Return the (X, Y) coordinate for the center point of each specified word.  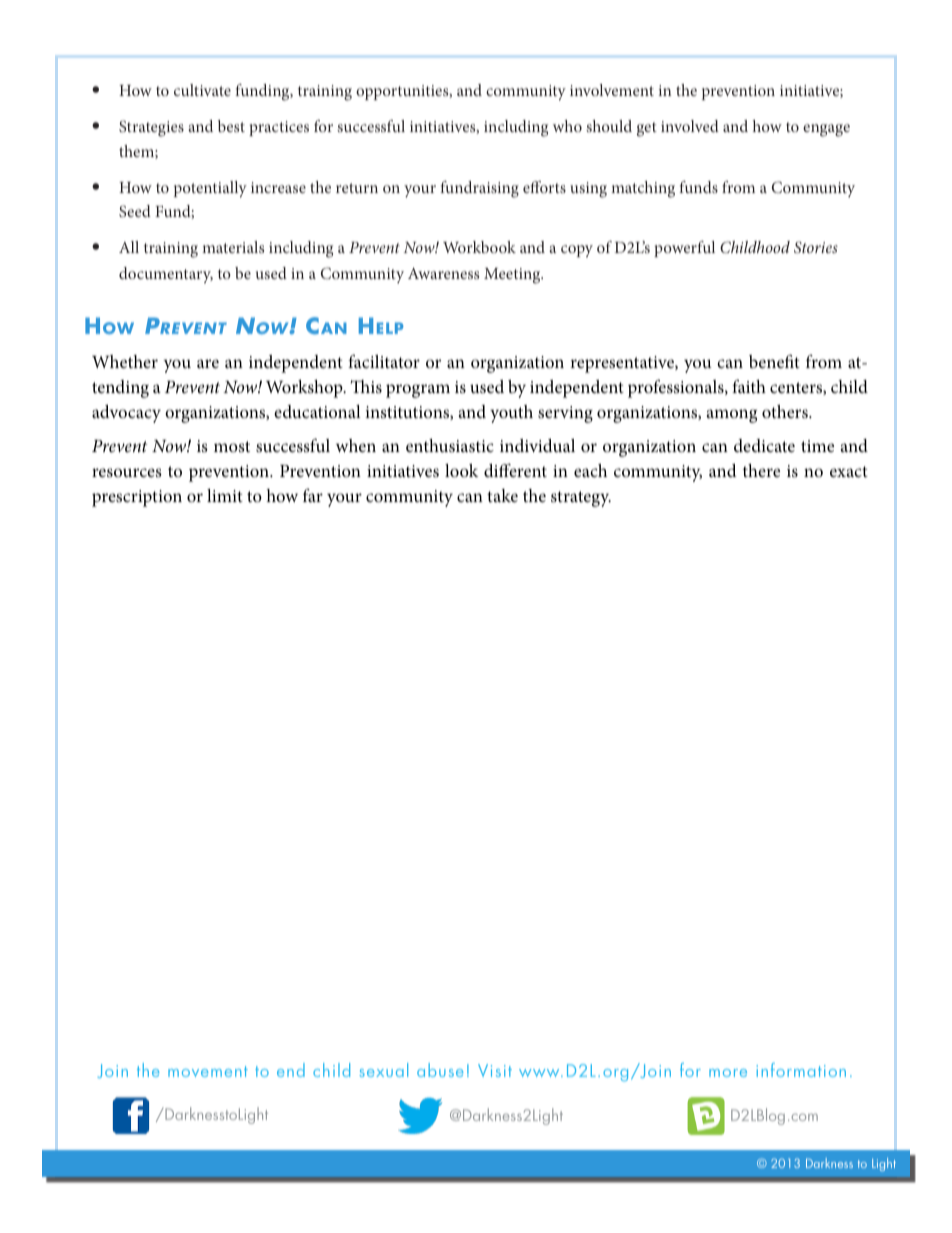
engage (826, 130)
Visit (495, 1070)
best (231, 126)
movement (208, 1071)
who (567, 126)
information (801, 1070)
